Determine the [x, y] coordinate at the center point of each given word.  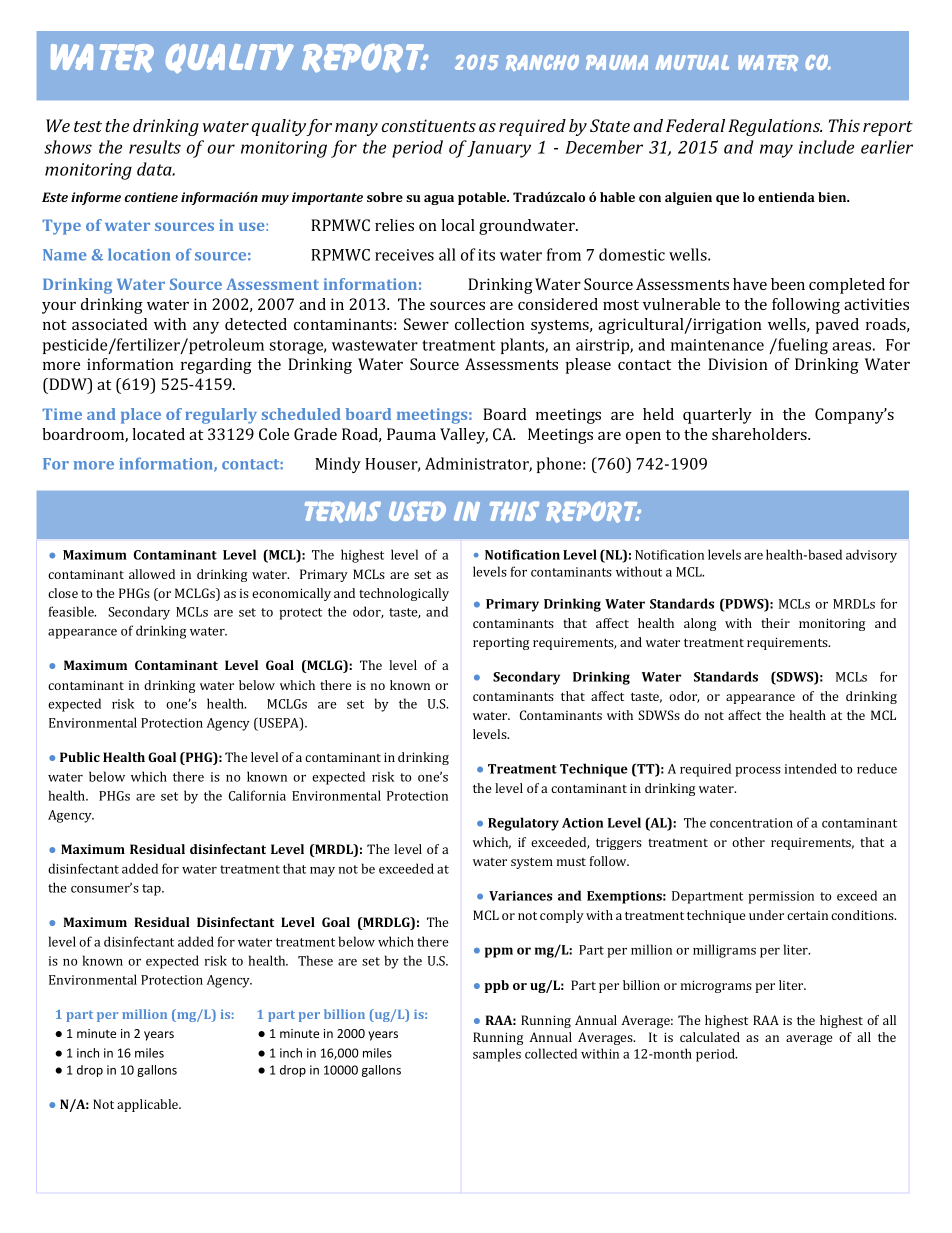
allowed [152, 574]
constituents [429, 125]
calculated [710, 1037]
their [775, 623]
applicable [149, 1105]
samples [497, 1055]
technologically [404, 594]
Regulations [775, 127]
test [88, 126]
